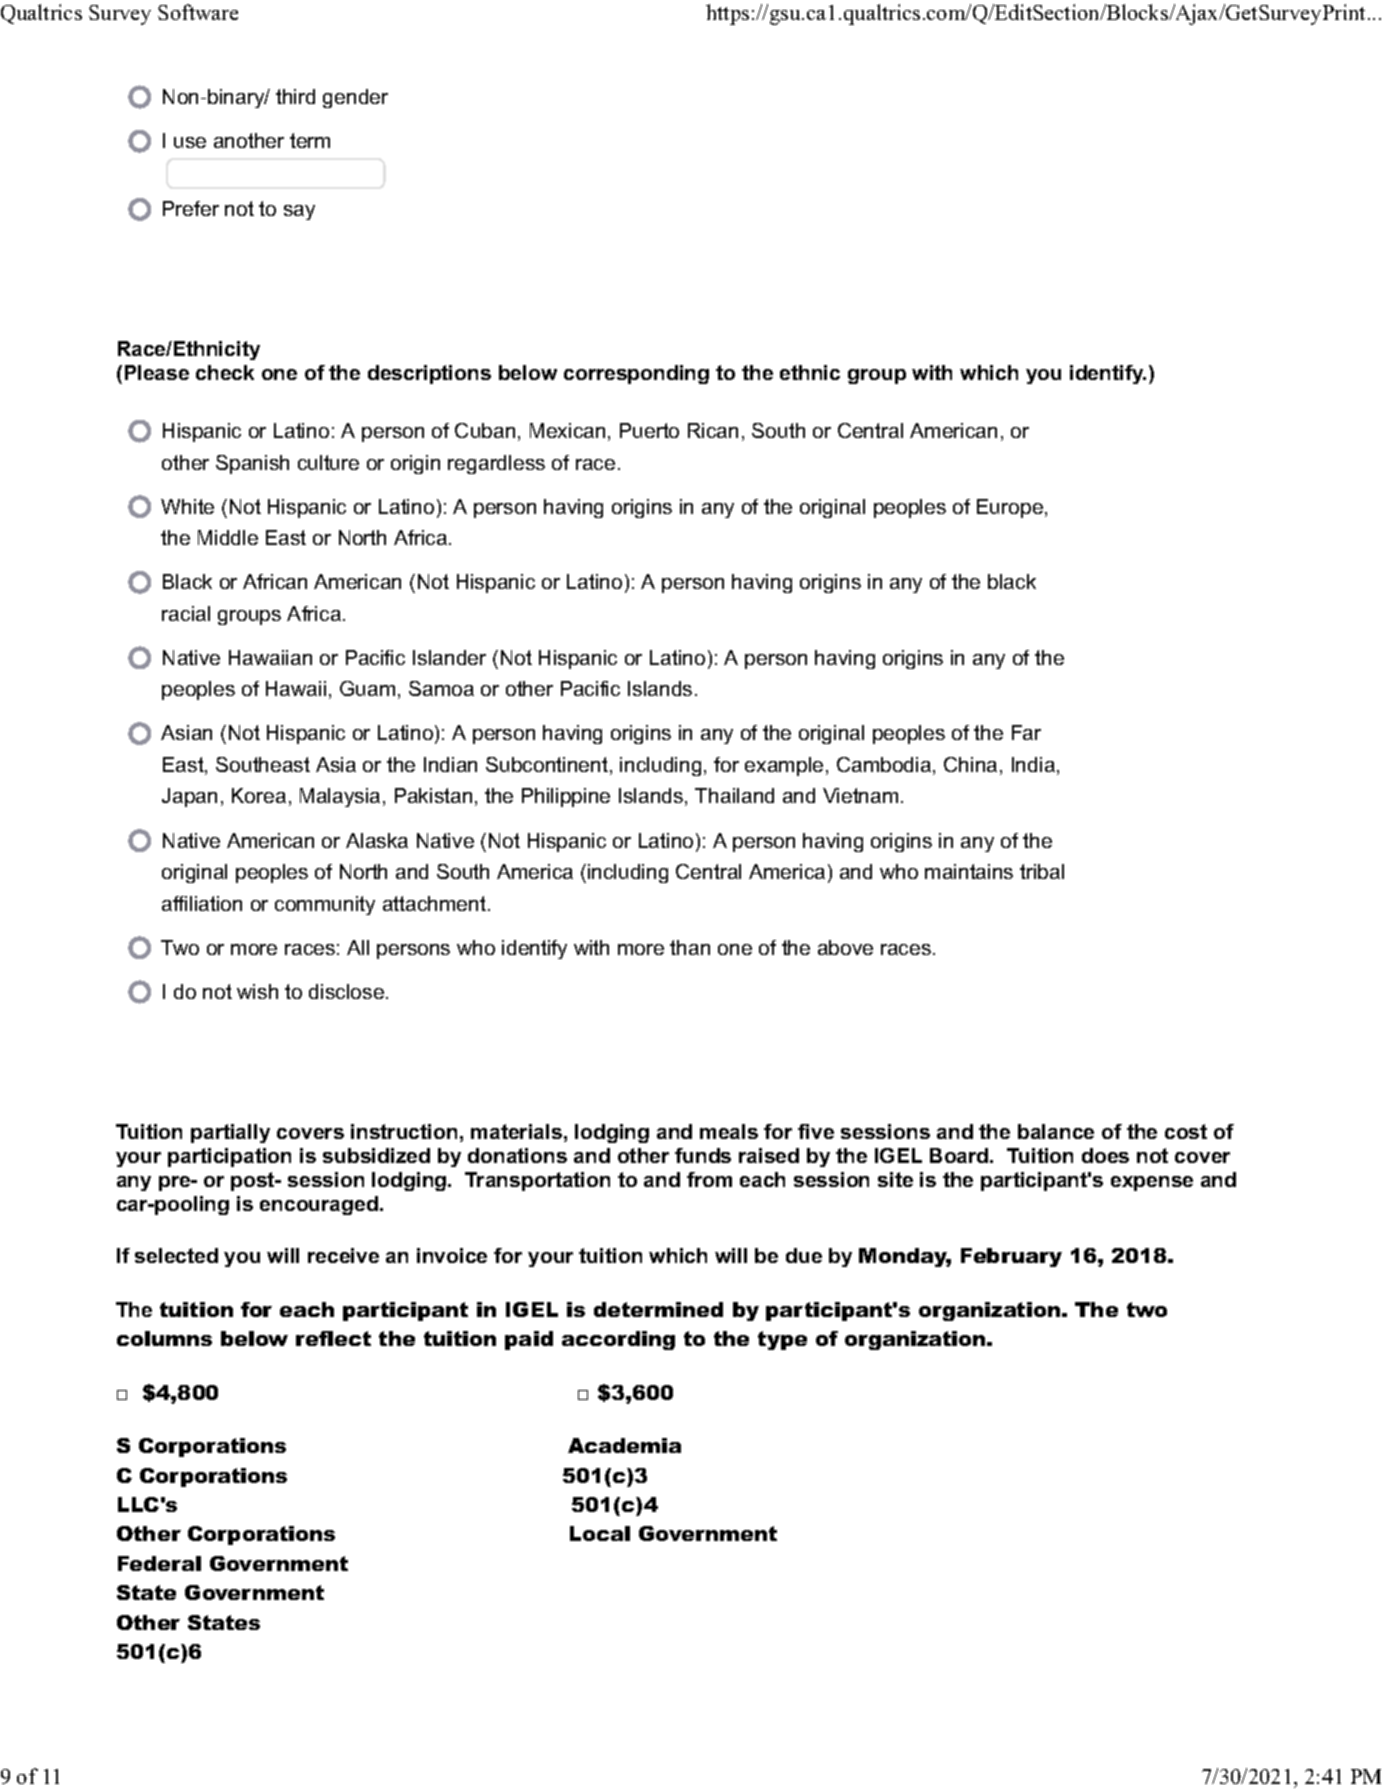 The height and width of the screenshot is (1789, 1383). What do you see at coordinates (1011, 1257) in the screenshot?
I see `February` at bounding box center [1011, 1257].
